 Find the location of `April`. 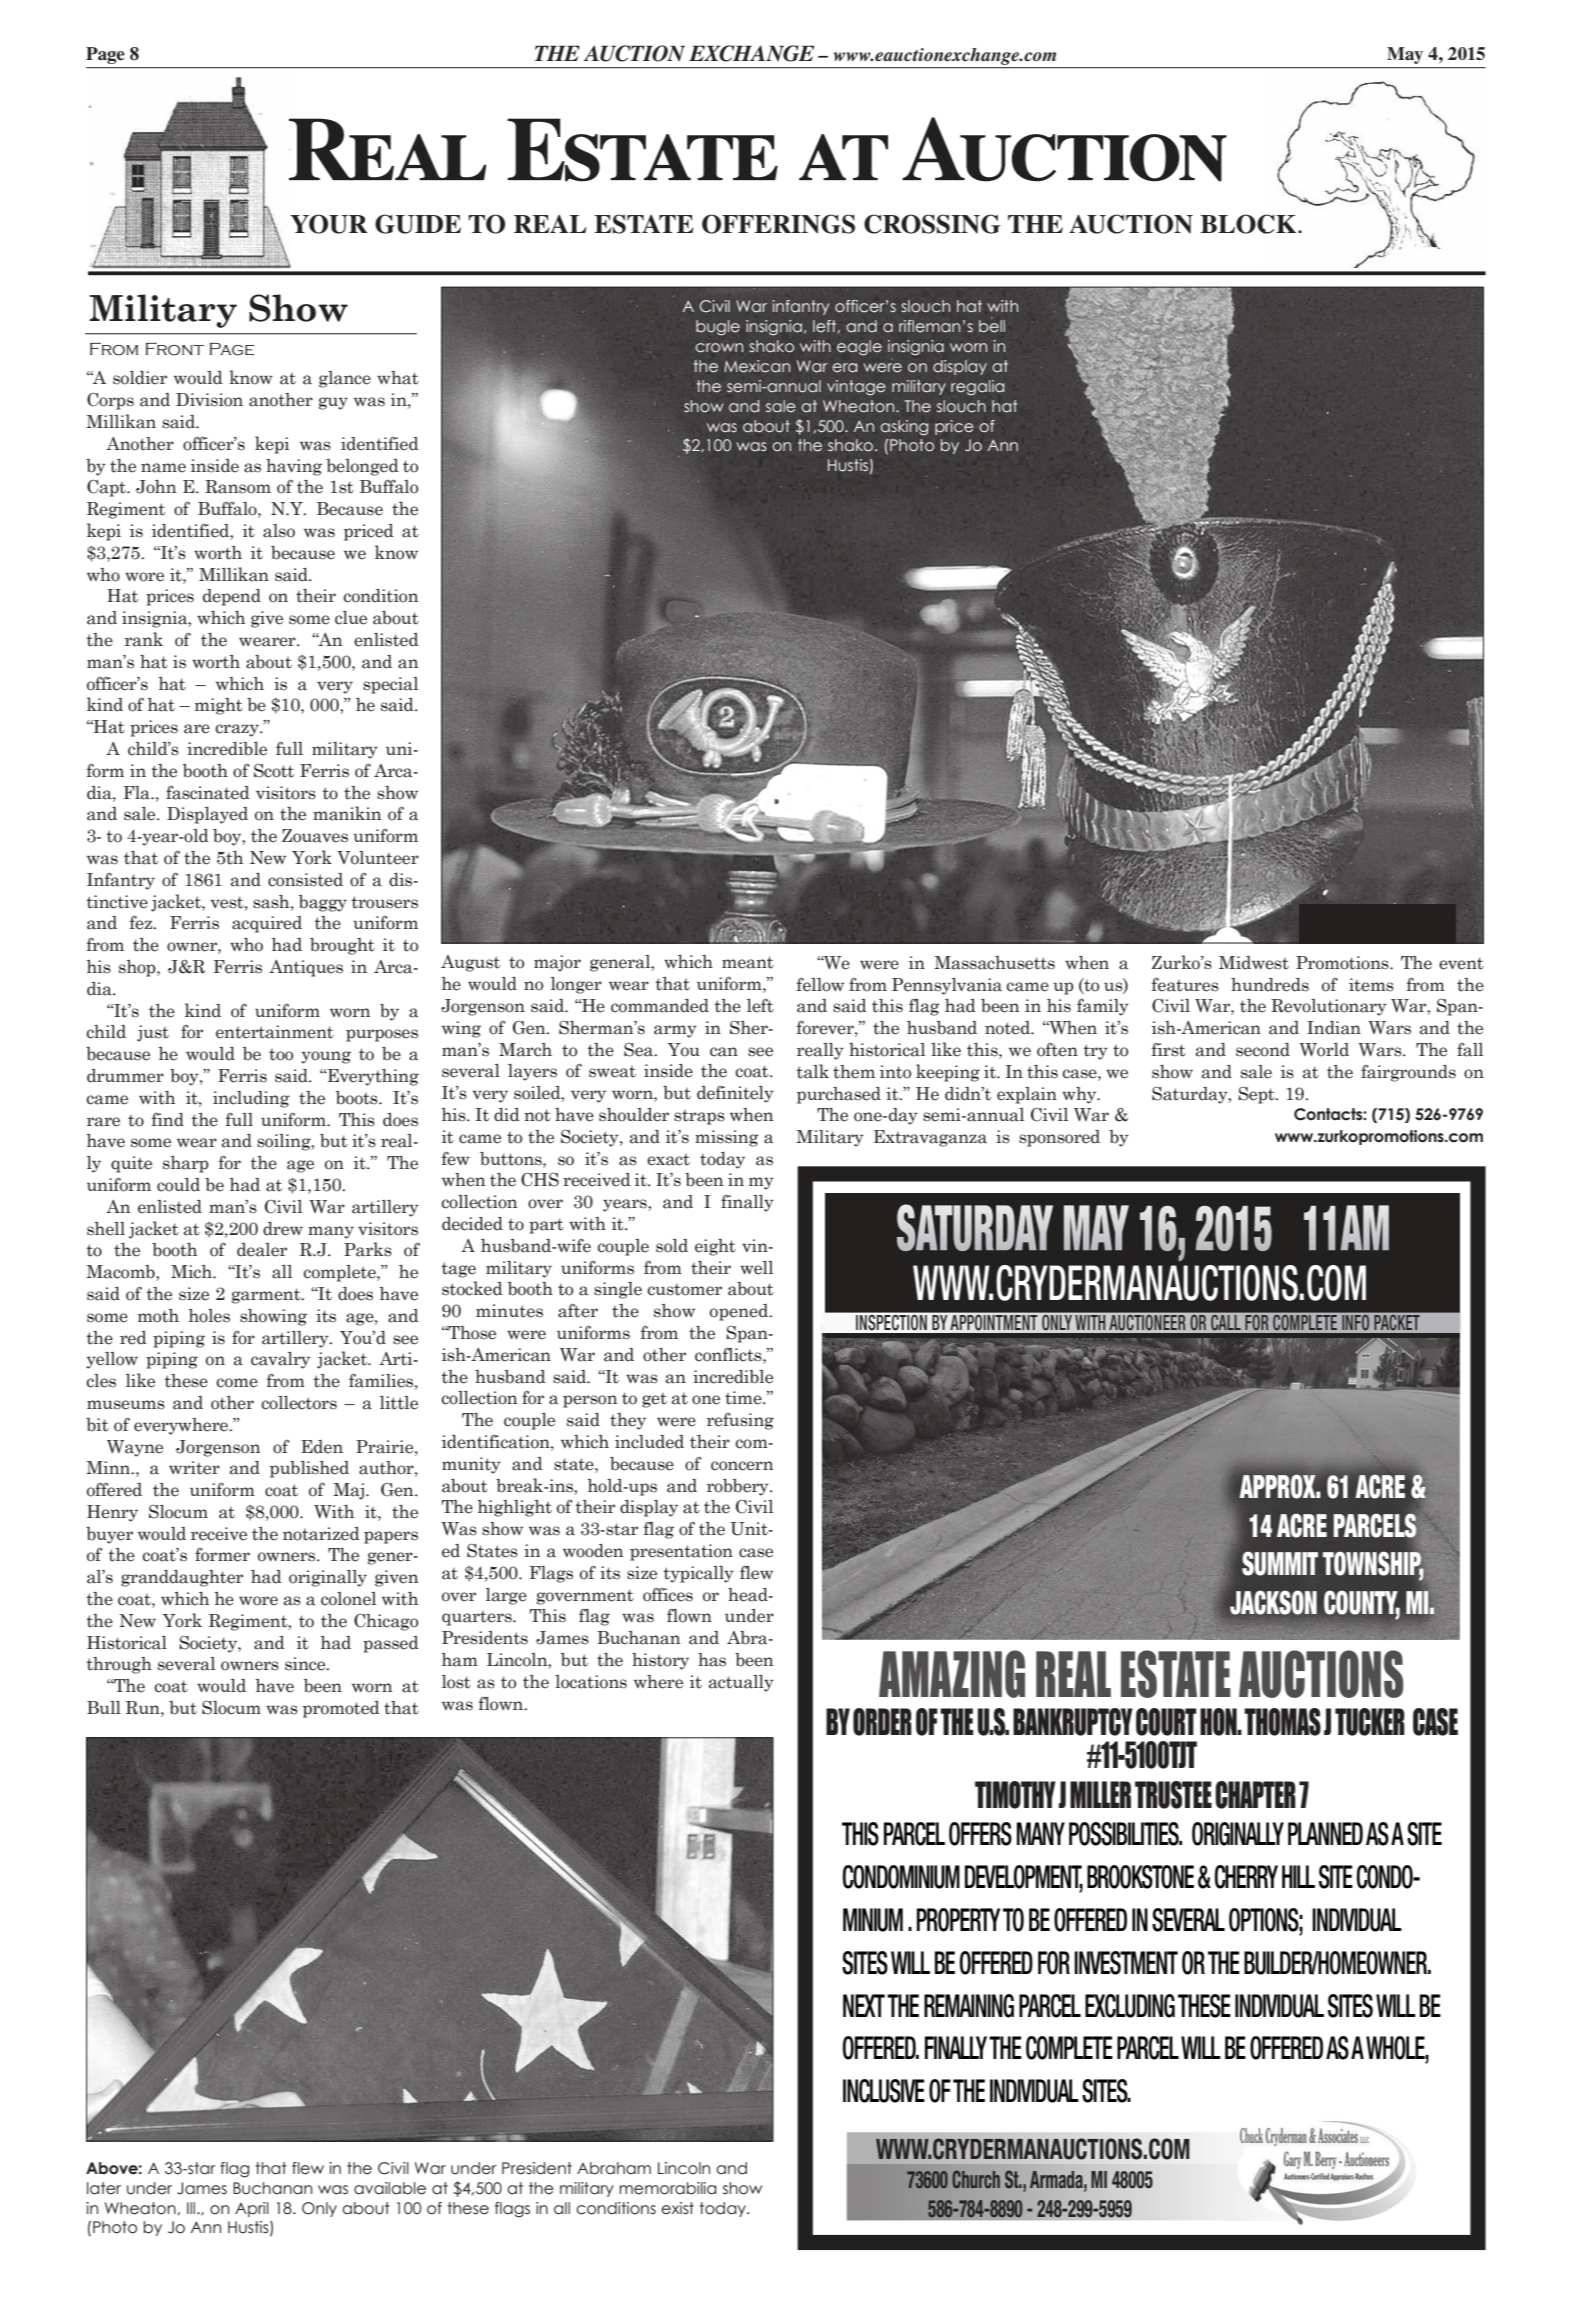

April is located at coordinates (252, 2209).
